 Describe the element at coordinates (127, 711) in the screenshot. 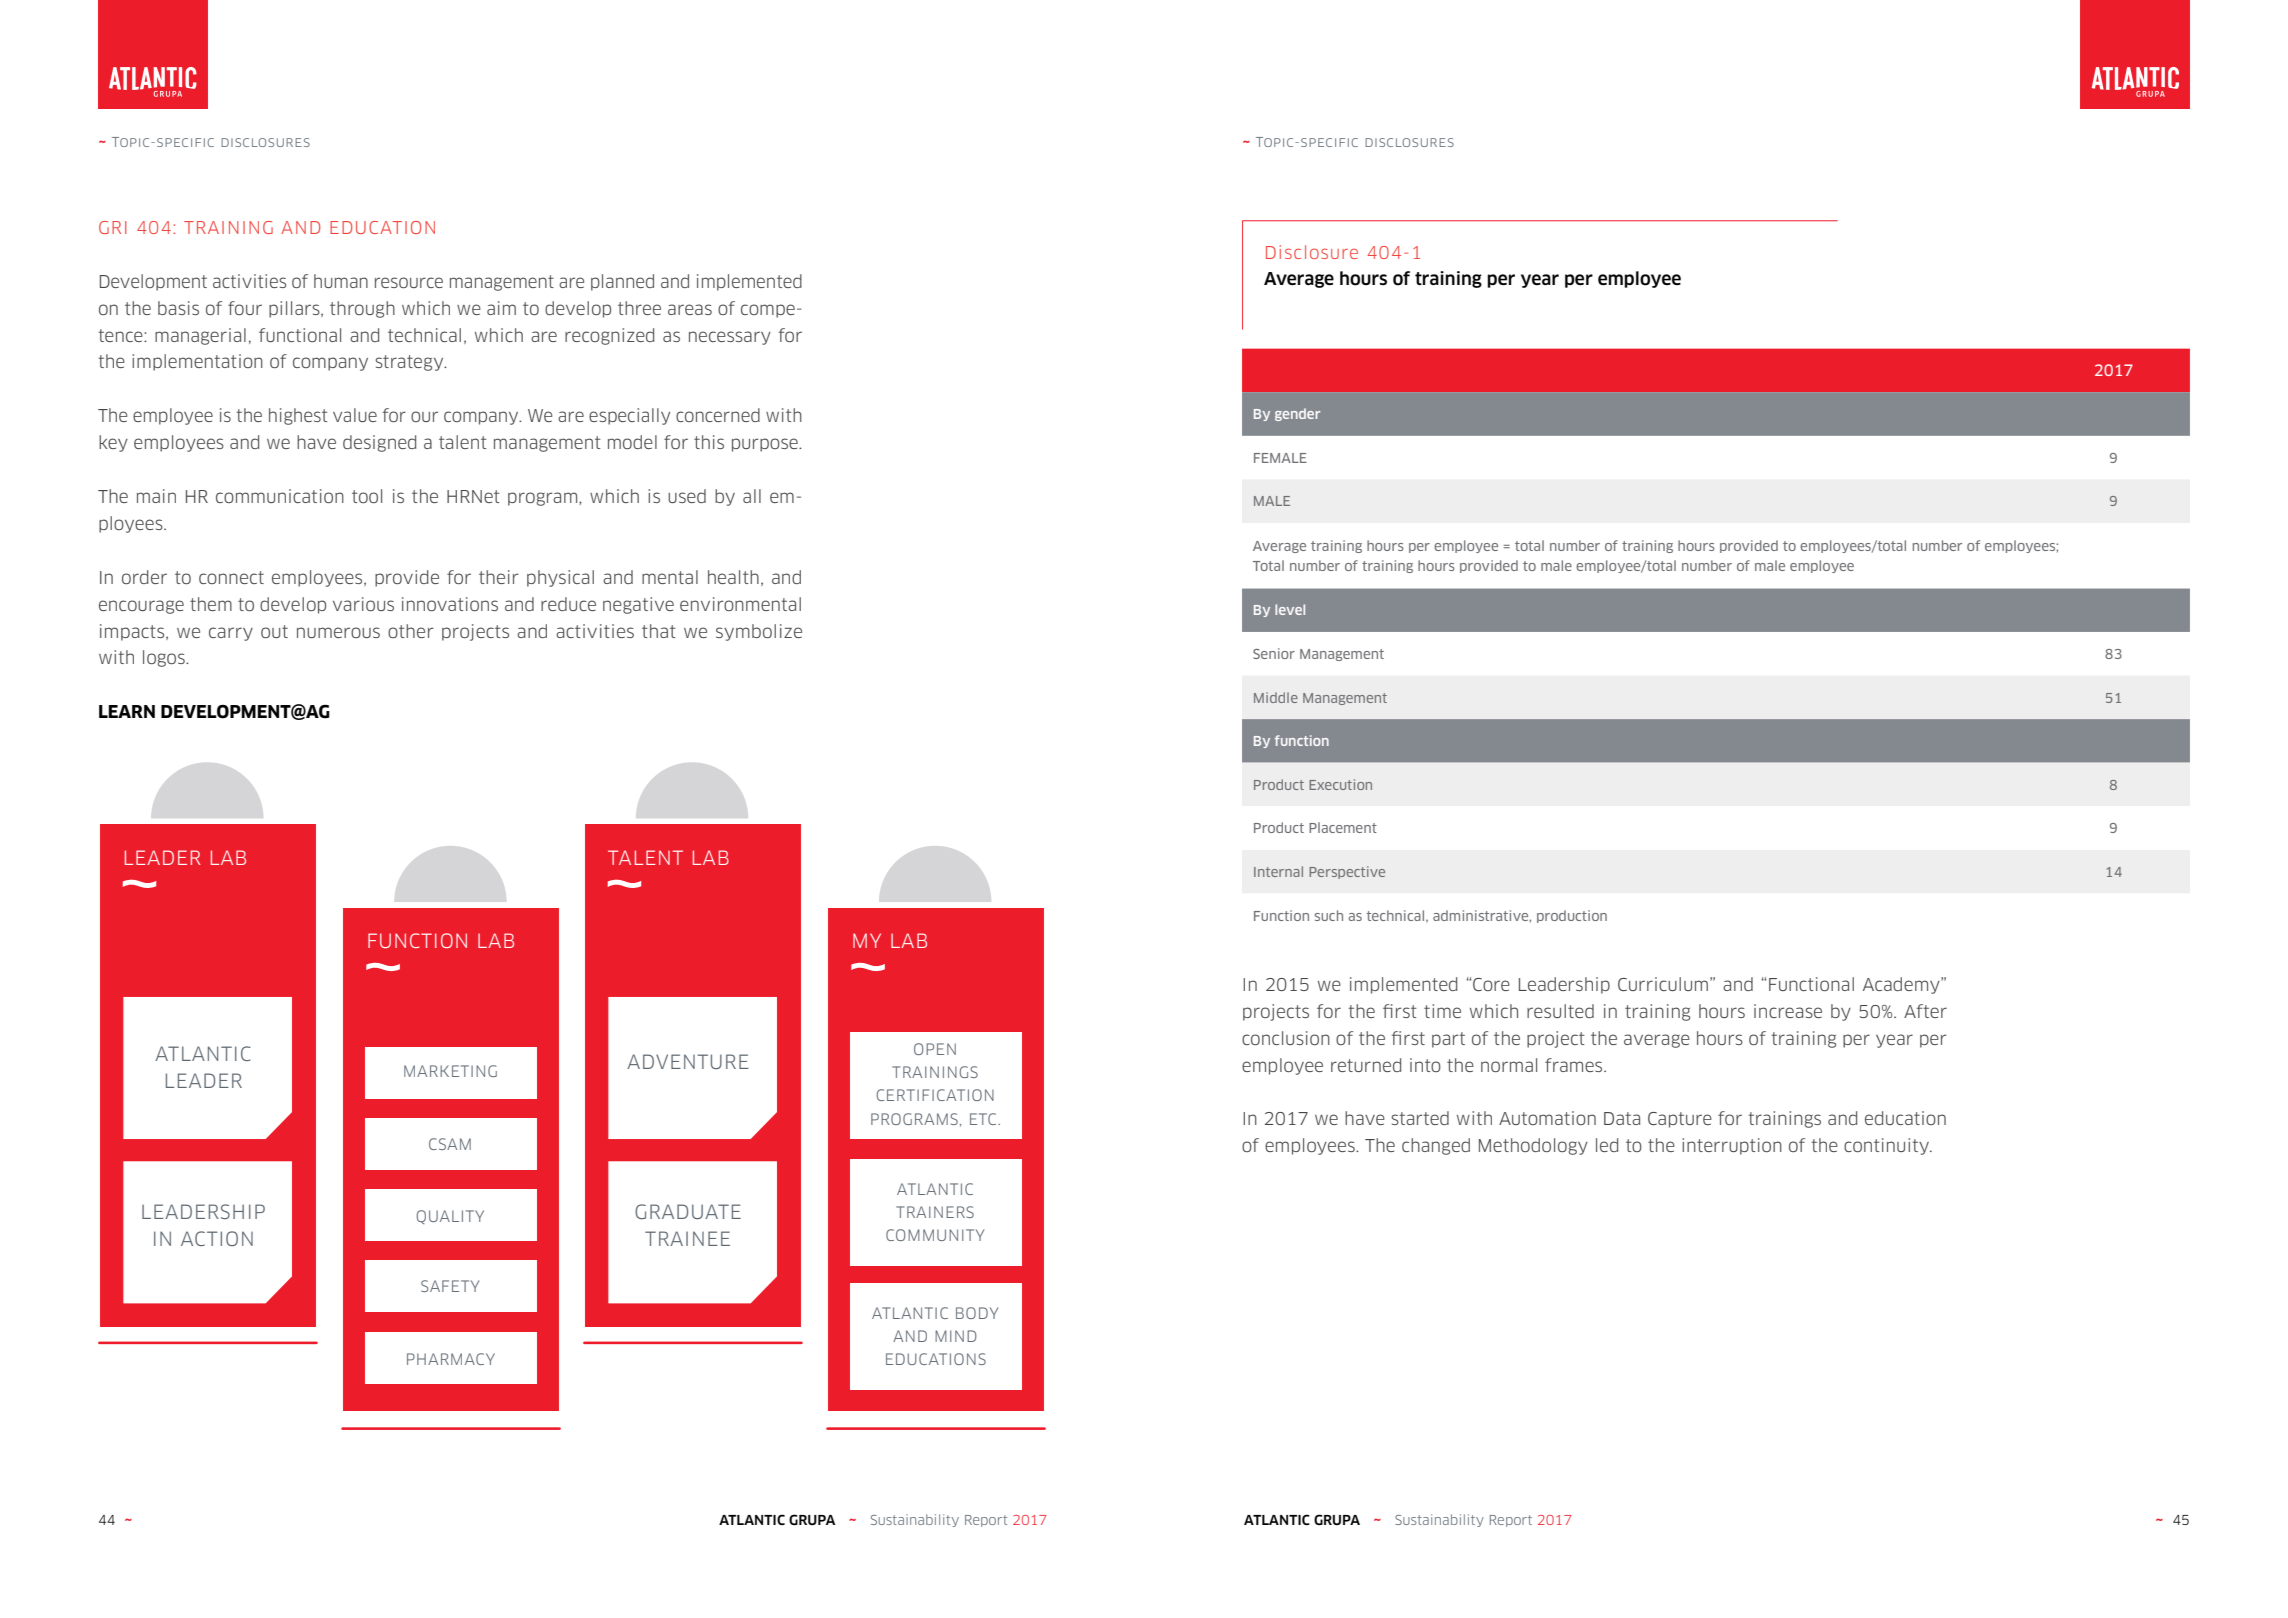

I see `LEARN` at that location.
